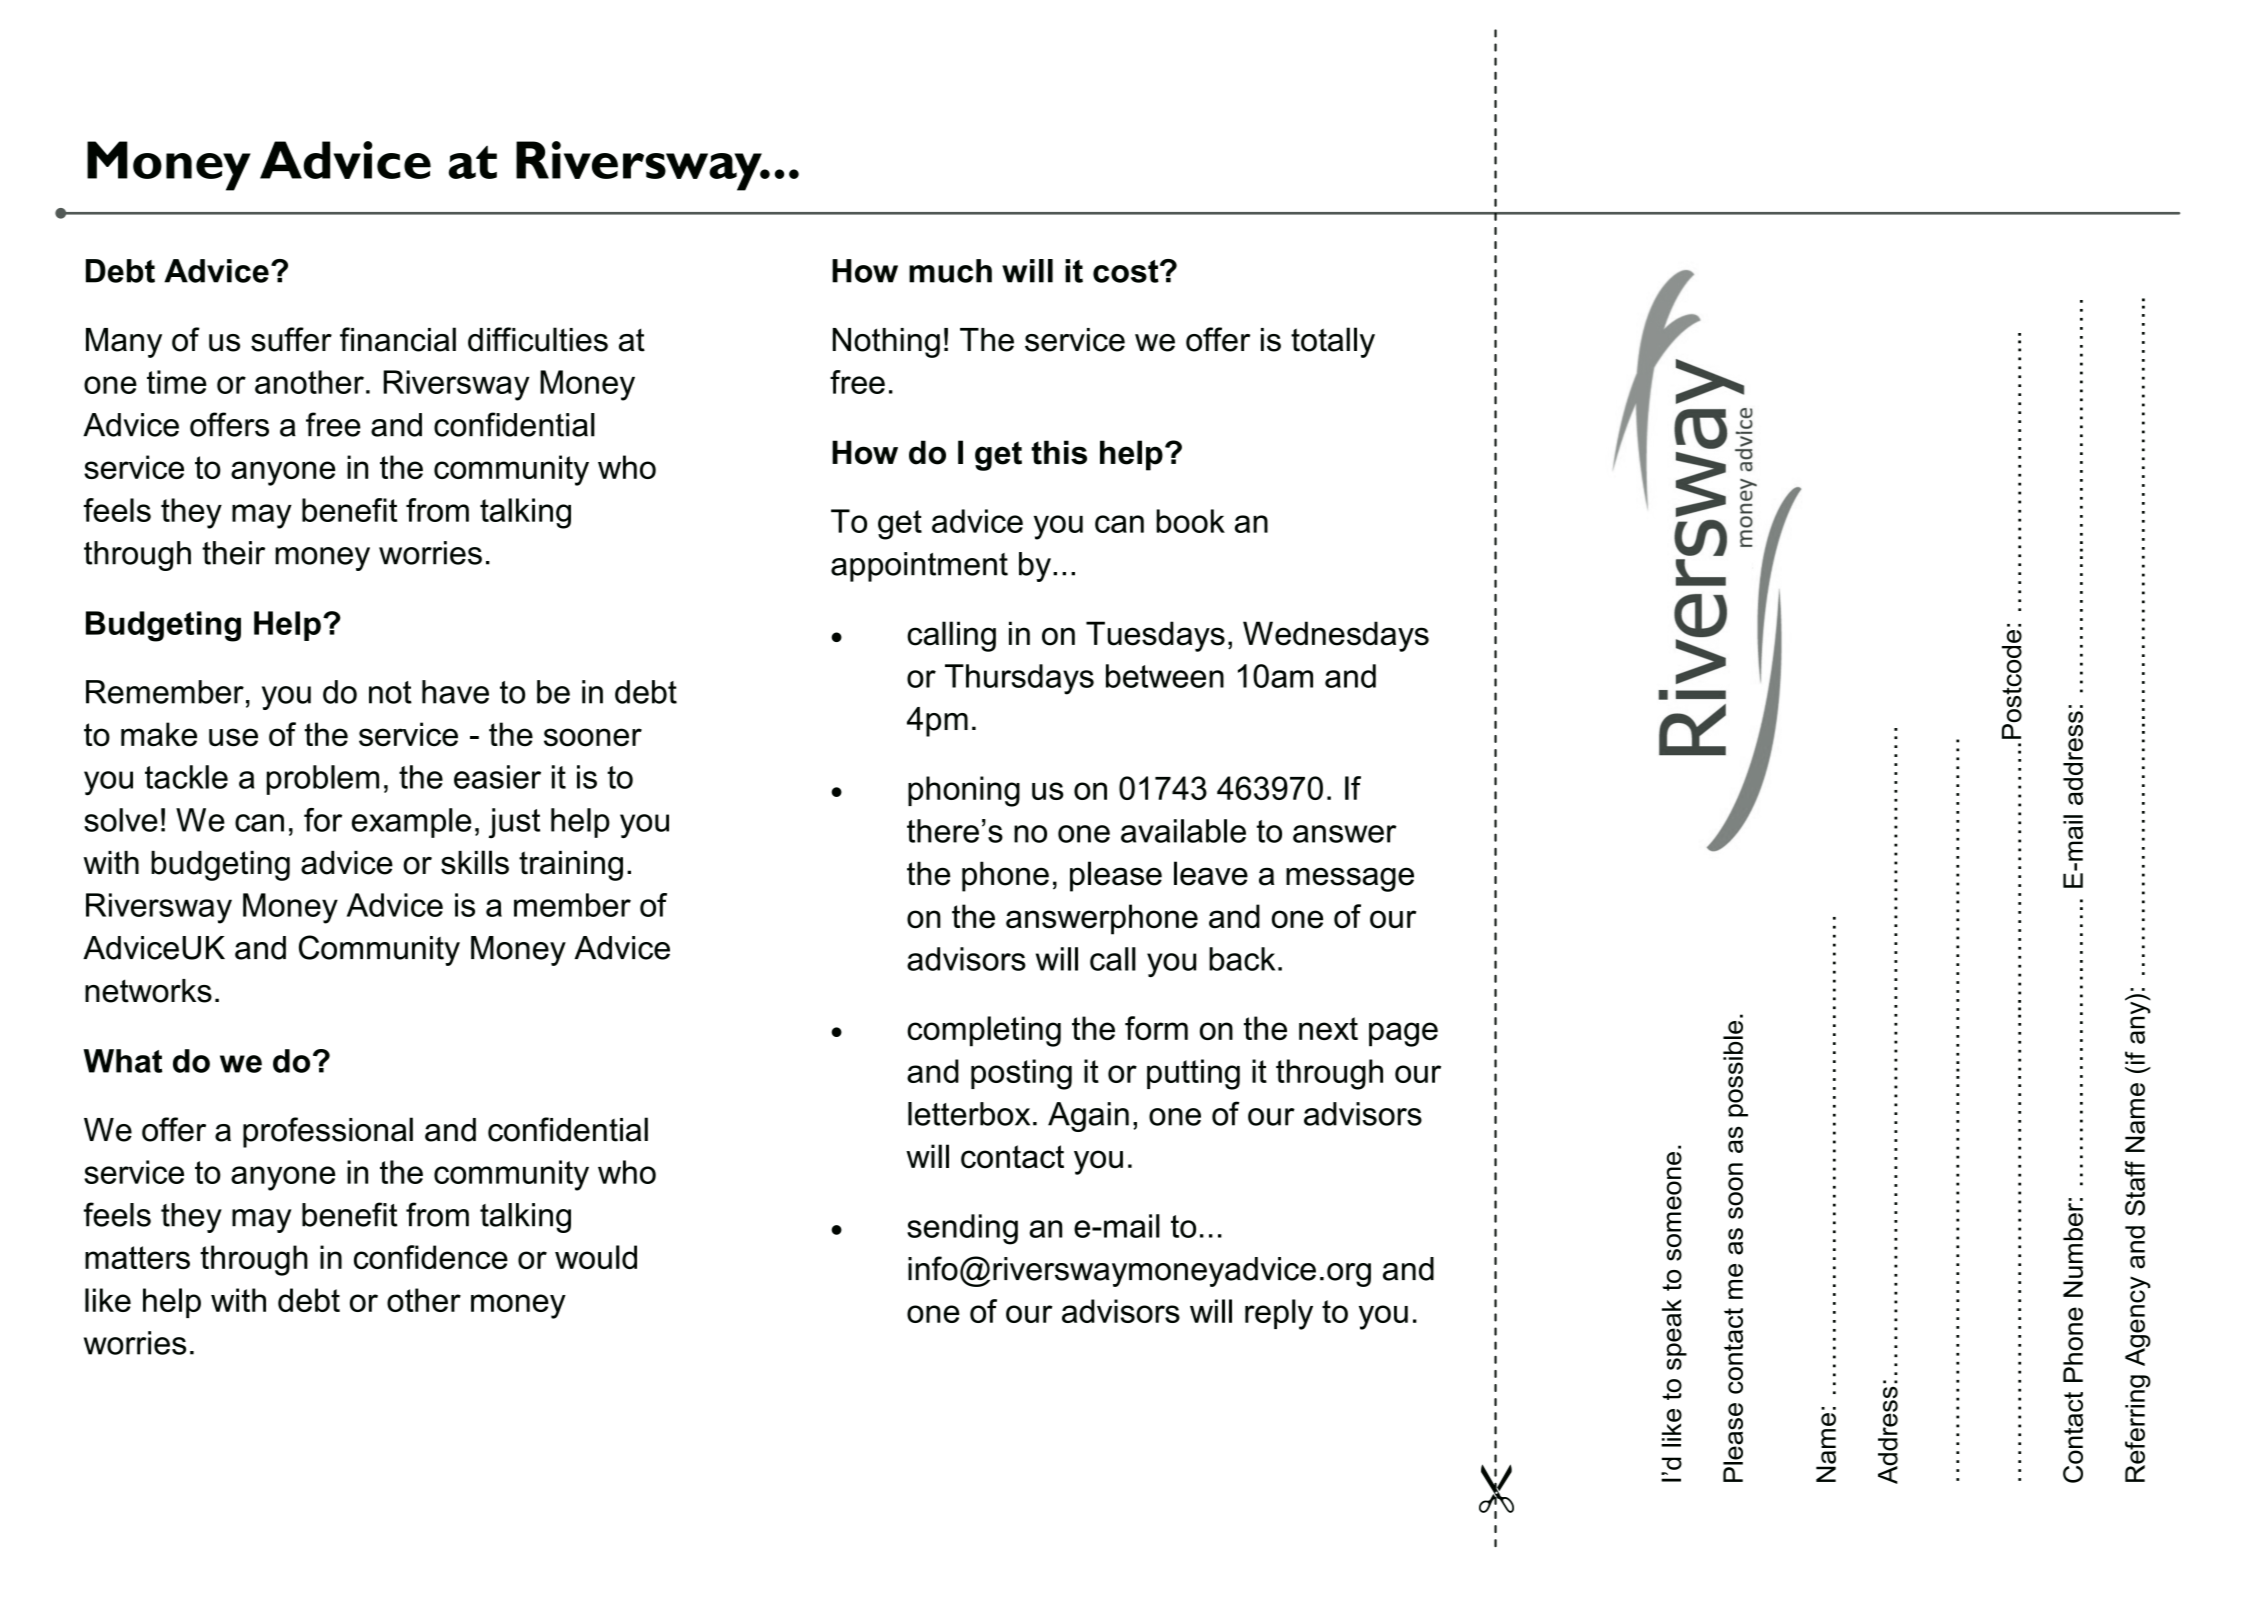  I want to click on appointment, so click(919, 567).
